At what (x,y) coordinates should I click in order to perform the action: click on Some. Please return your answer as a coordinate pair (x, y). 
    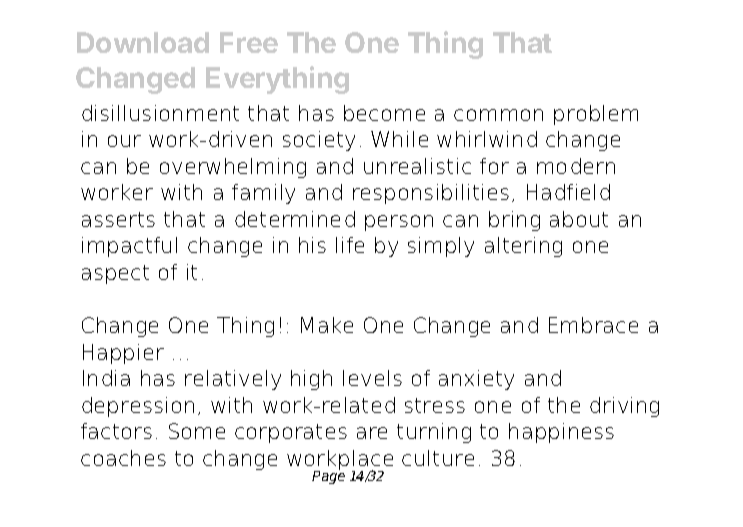
    Looking at the image, I should click on (197, 431).
